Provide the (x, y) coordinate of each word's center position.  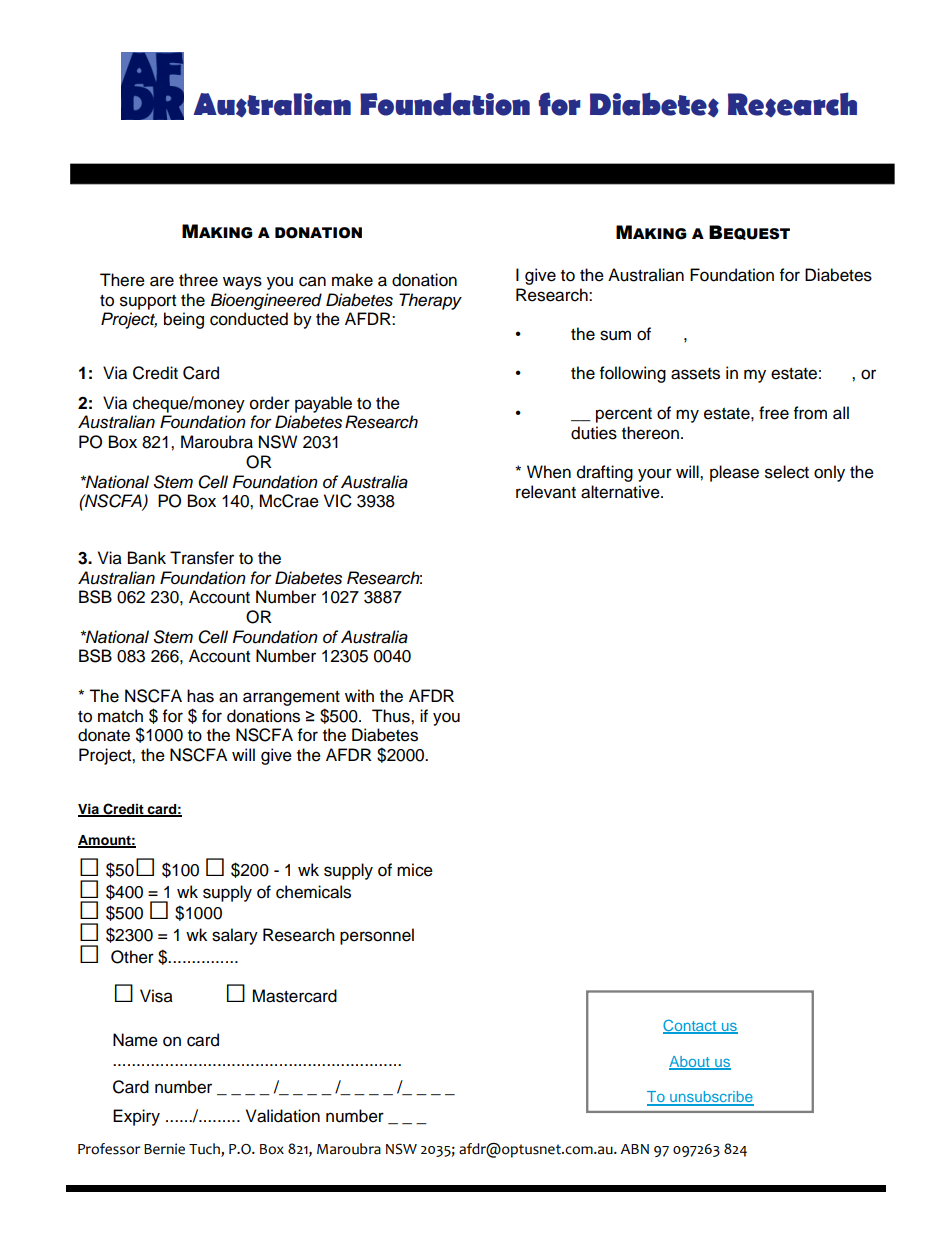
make (352, 280)
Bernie (164, 1149)
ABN (634, 1149)
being (184, 320)
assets (695, 374)
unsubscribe (711, 1098)
